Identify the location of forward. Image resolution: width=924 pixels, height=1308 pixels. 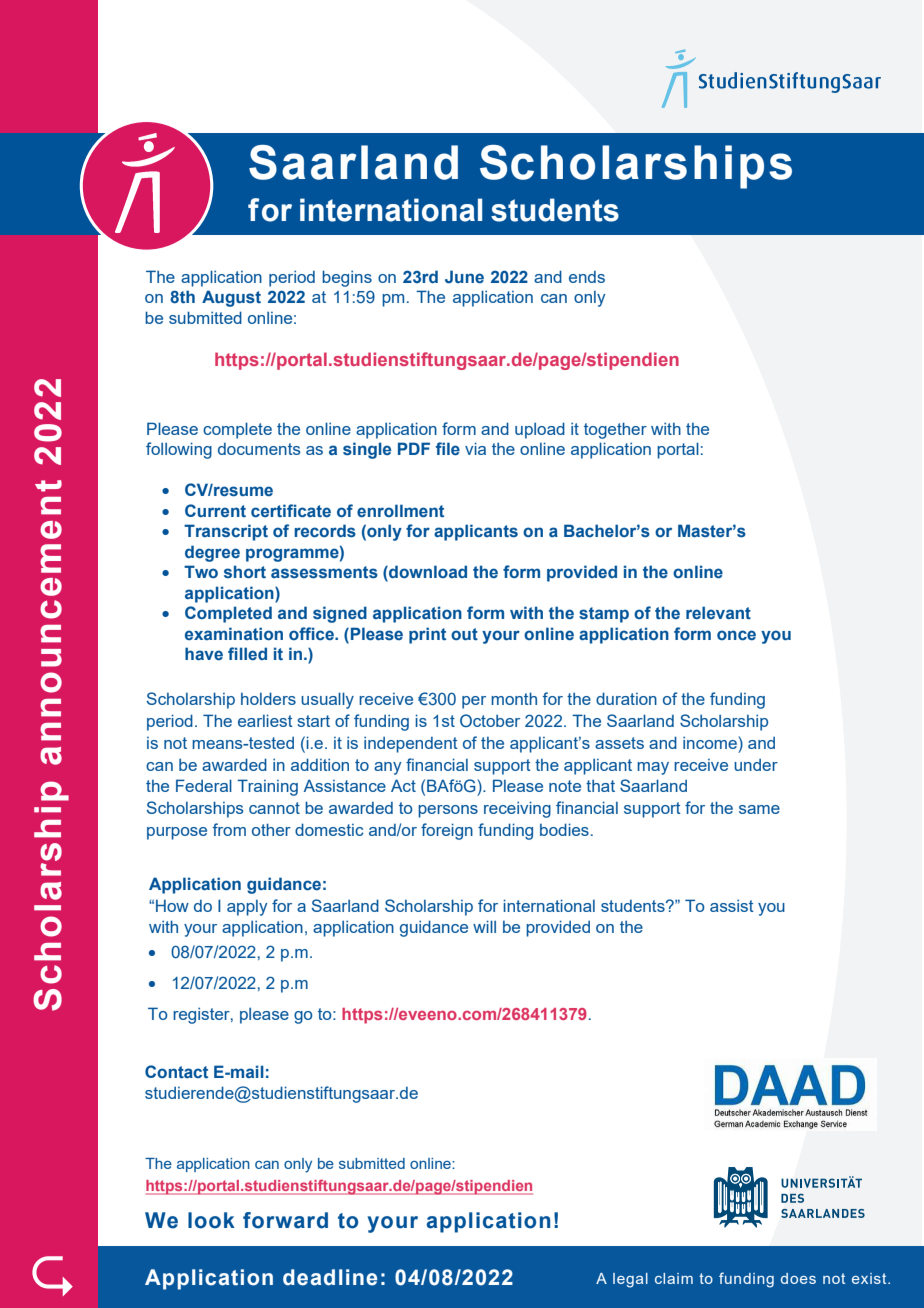
(285, 1220).
